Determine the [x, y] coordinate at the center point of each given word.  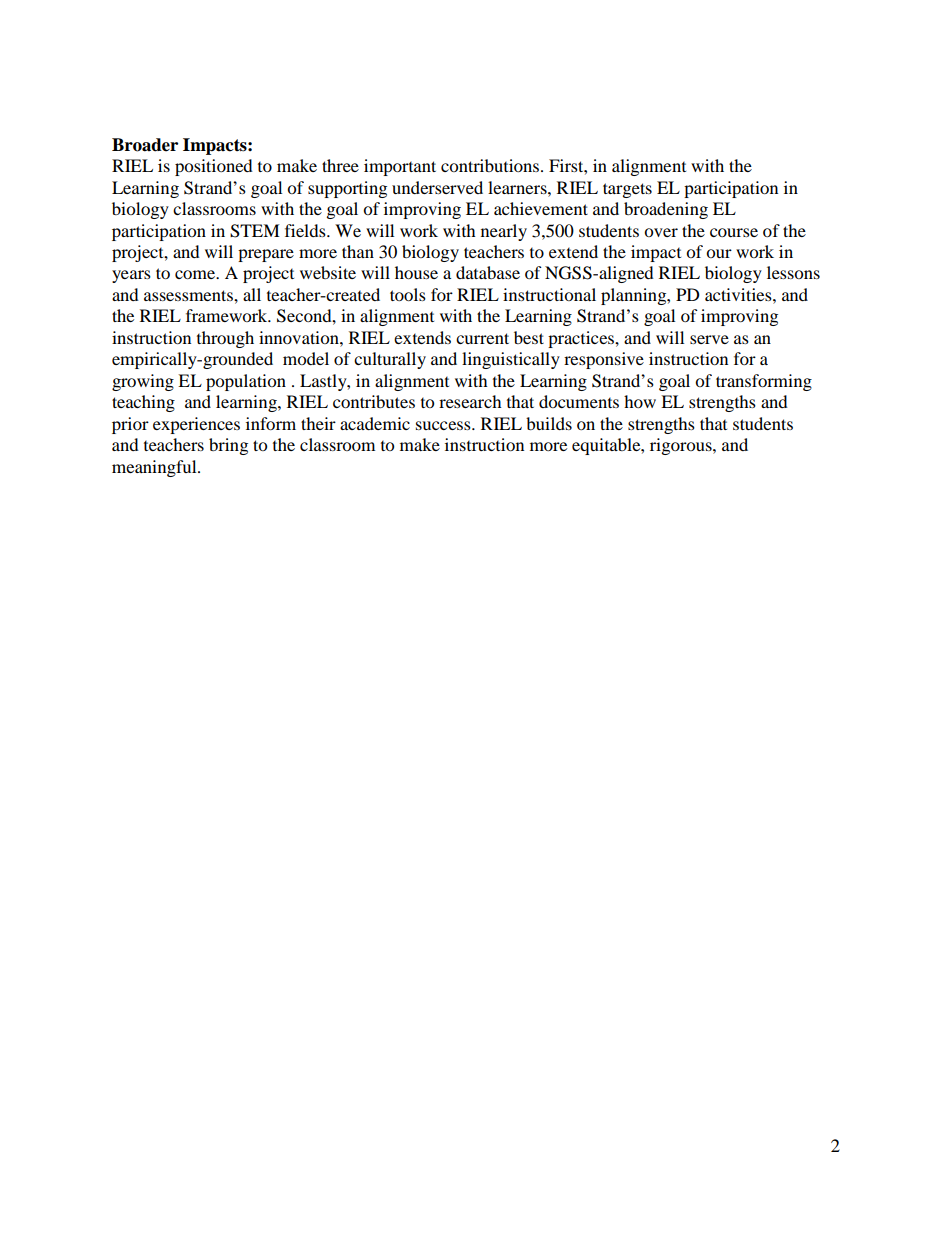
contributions [491, 165]
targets [627, 190]
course [734, 232]
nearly [504, 232]
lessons [793, 272]
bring [228, 446]
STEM [255, 231]
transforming [764, 382]
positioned [214, 167]
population [246, 382]
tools [408, 294]
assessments [189, 295]
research [470, 401]
